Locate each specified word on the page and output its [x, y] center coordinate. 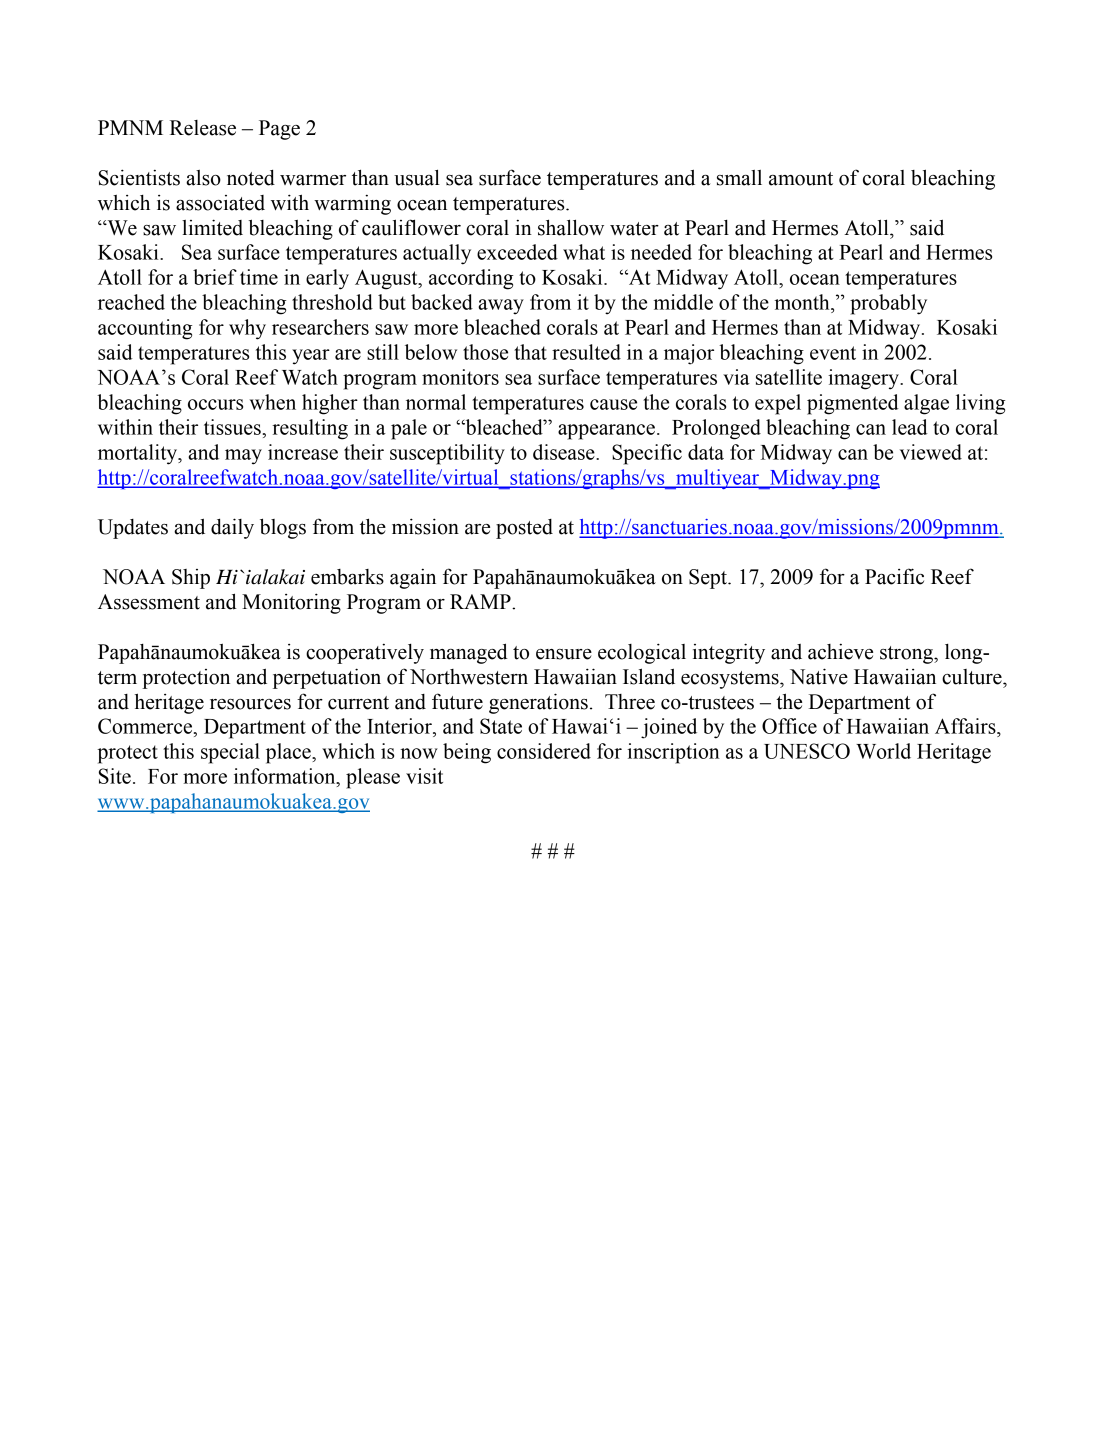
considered [544, 751]
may [243, 457]
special [230, 753]
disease [565, 452]
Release [203, 128]
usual [417, 177]
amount [801, 179]
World [883, 751]
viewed [931, 452]
